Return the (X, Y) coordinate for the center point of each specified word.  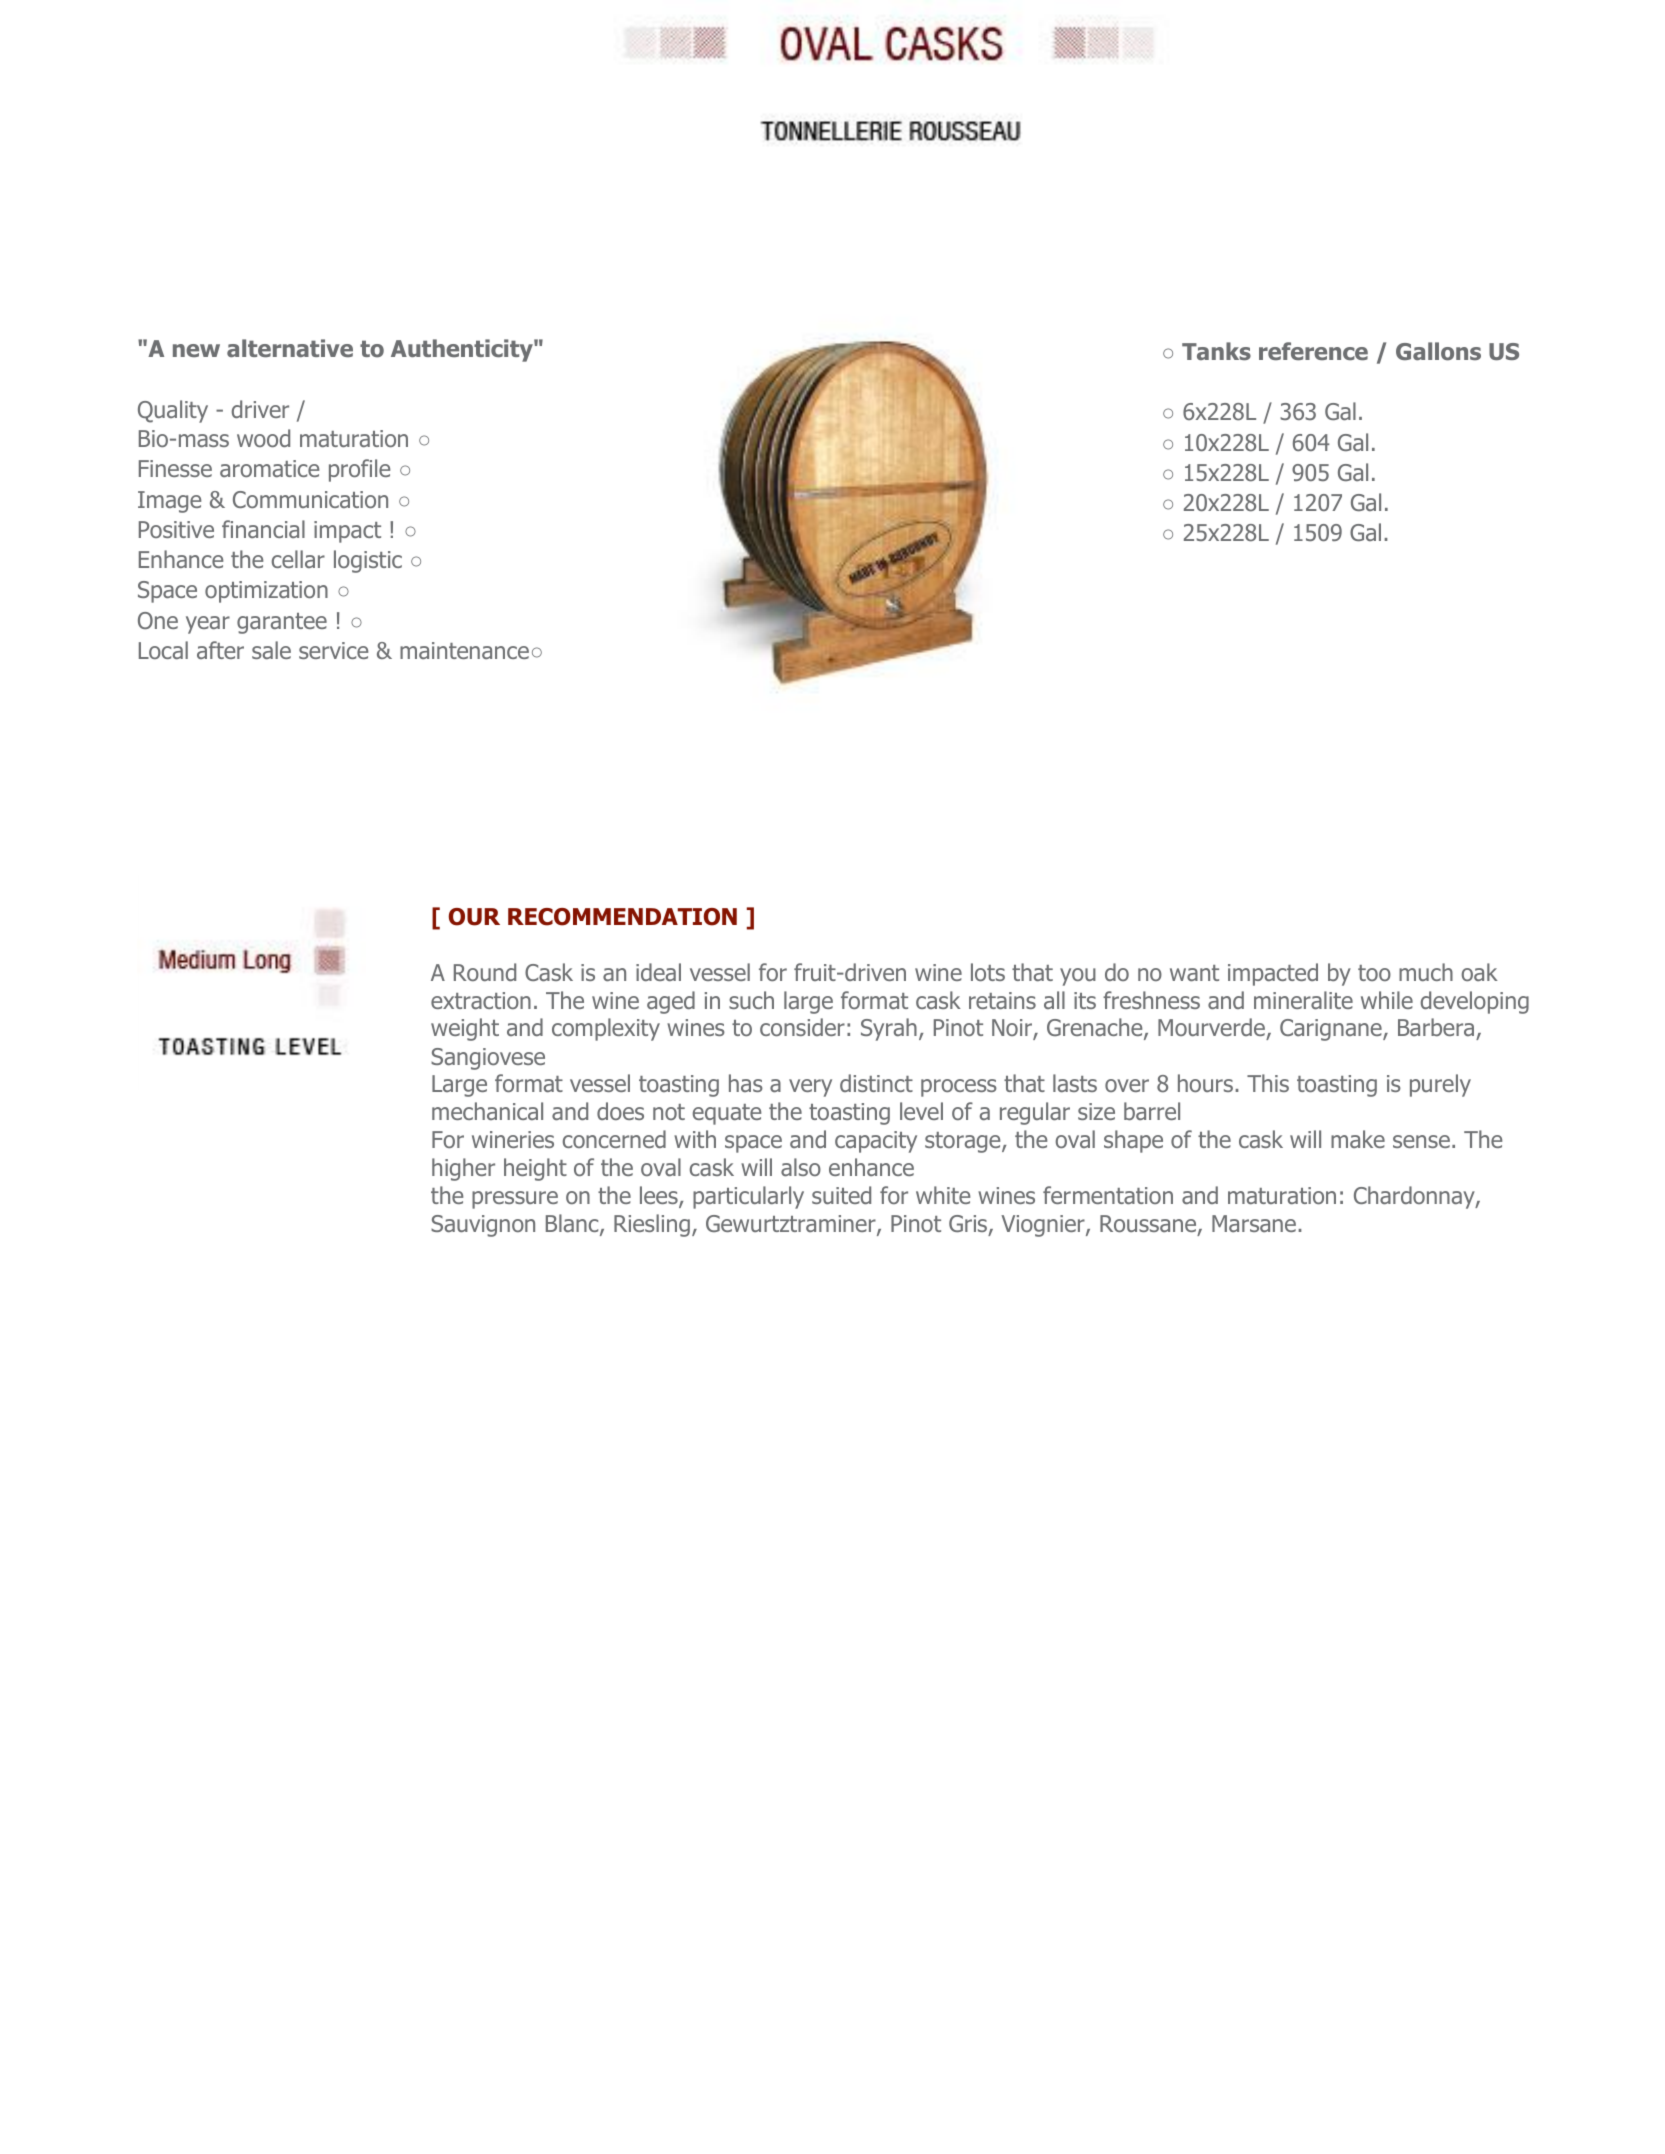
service (333, 650)
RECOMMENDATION (622, 917)
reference (1313, 351)
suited (841, 1195)
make (1358, 1139)
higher (463, 1169)
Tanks (1216, 351)
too (1374, 973)
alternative (290, 348)
